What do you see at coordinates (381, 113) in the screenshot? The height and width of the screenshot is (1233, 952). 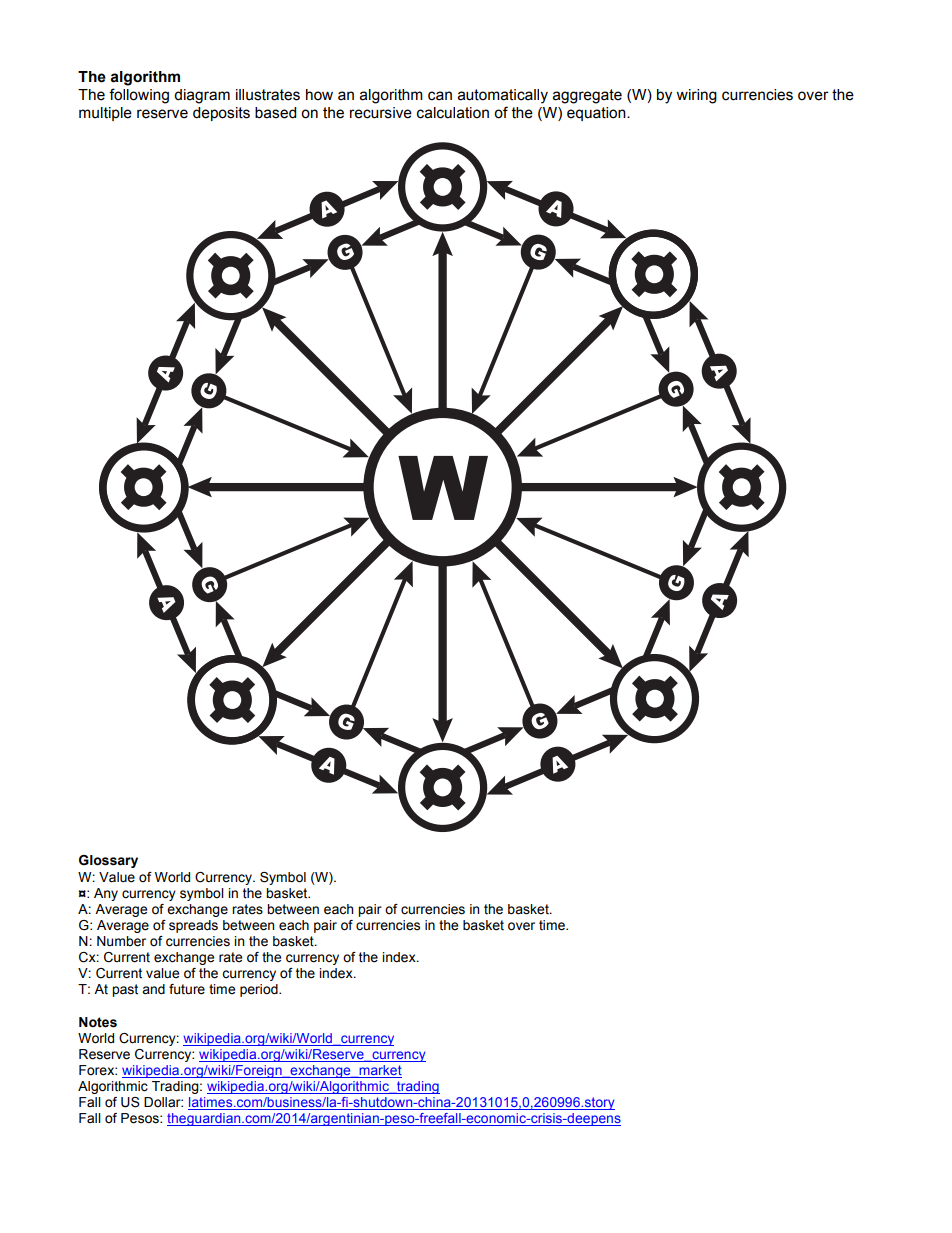 I see `recursive` at bounding box center [381, 113].
